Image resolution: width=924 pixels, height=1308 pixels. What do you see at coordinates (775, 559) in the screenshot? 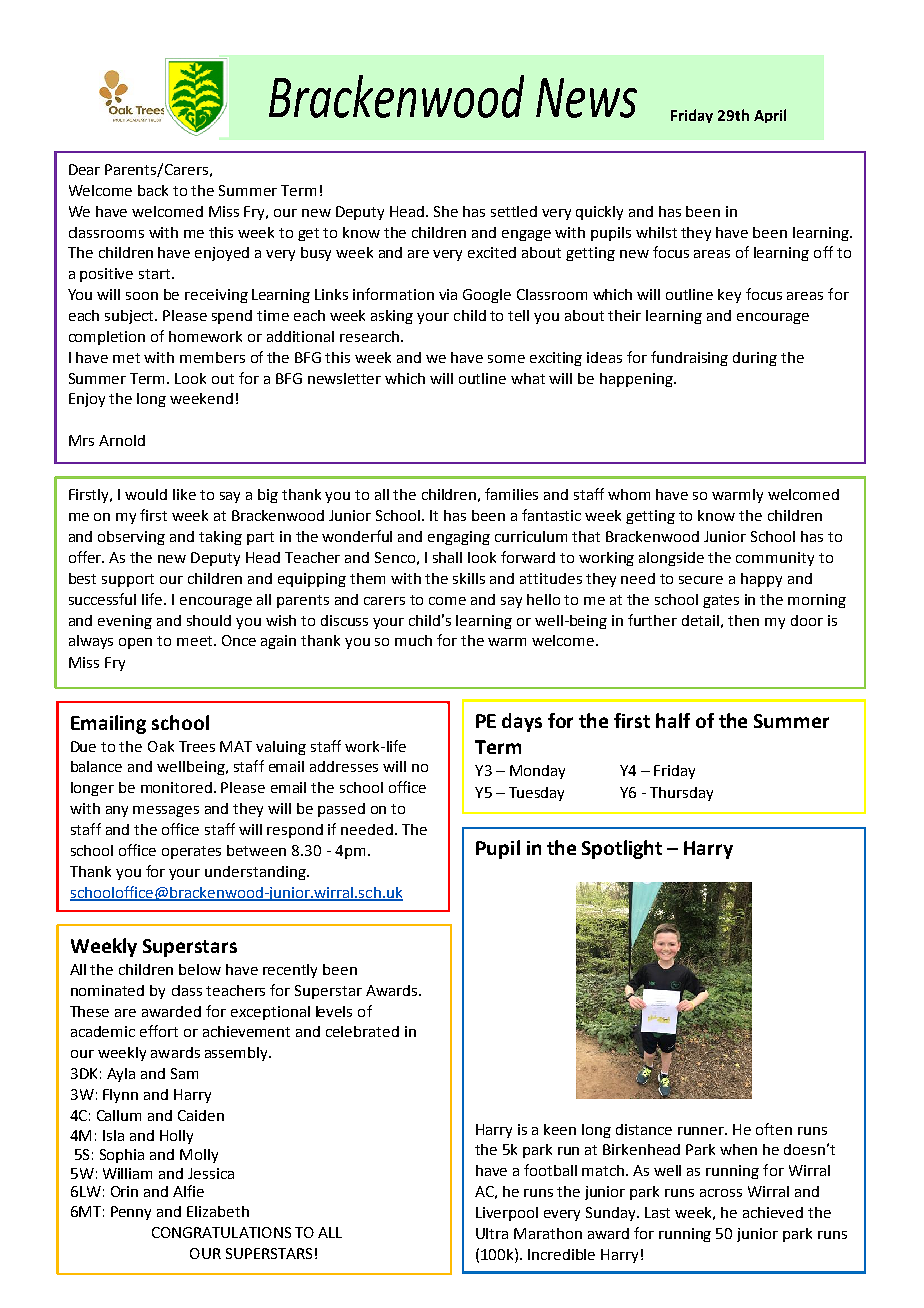
I see `community` at bounding box center [775, 559].
